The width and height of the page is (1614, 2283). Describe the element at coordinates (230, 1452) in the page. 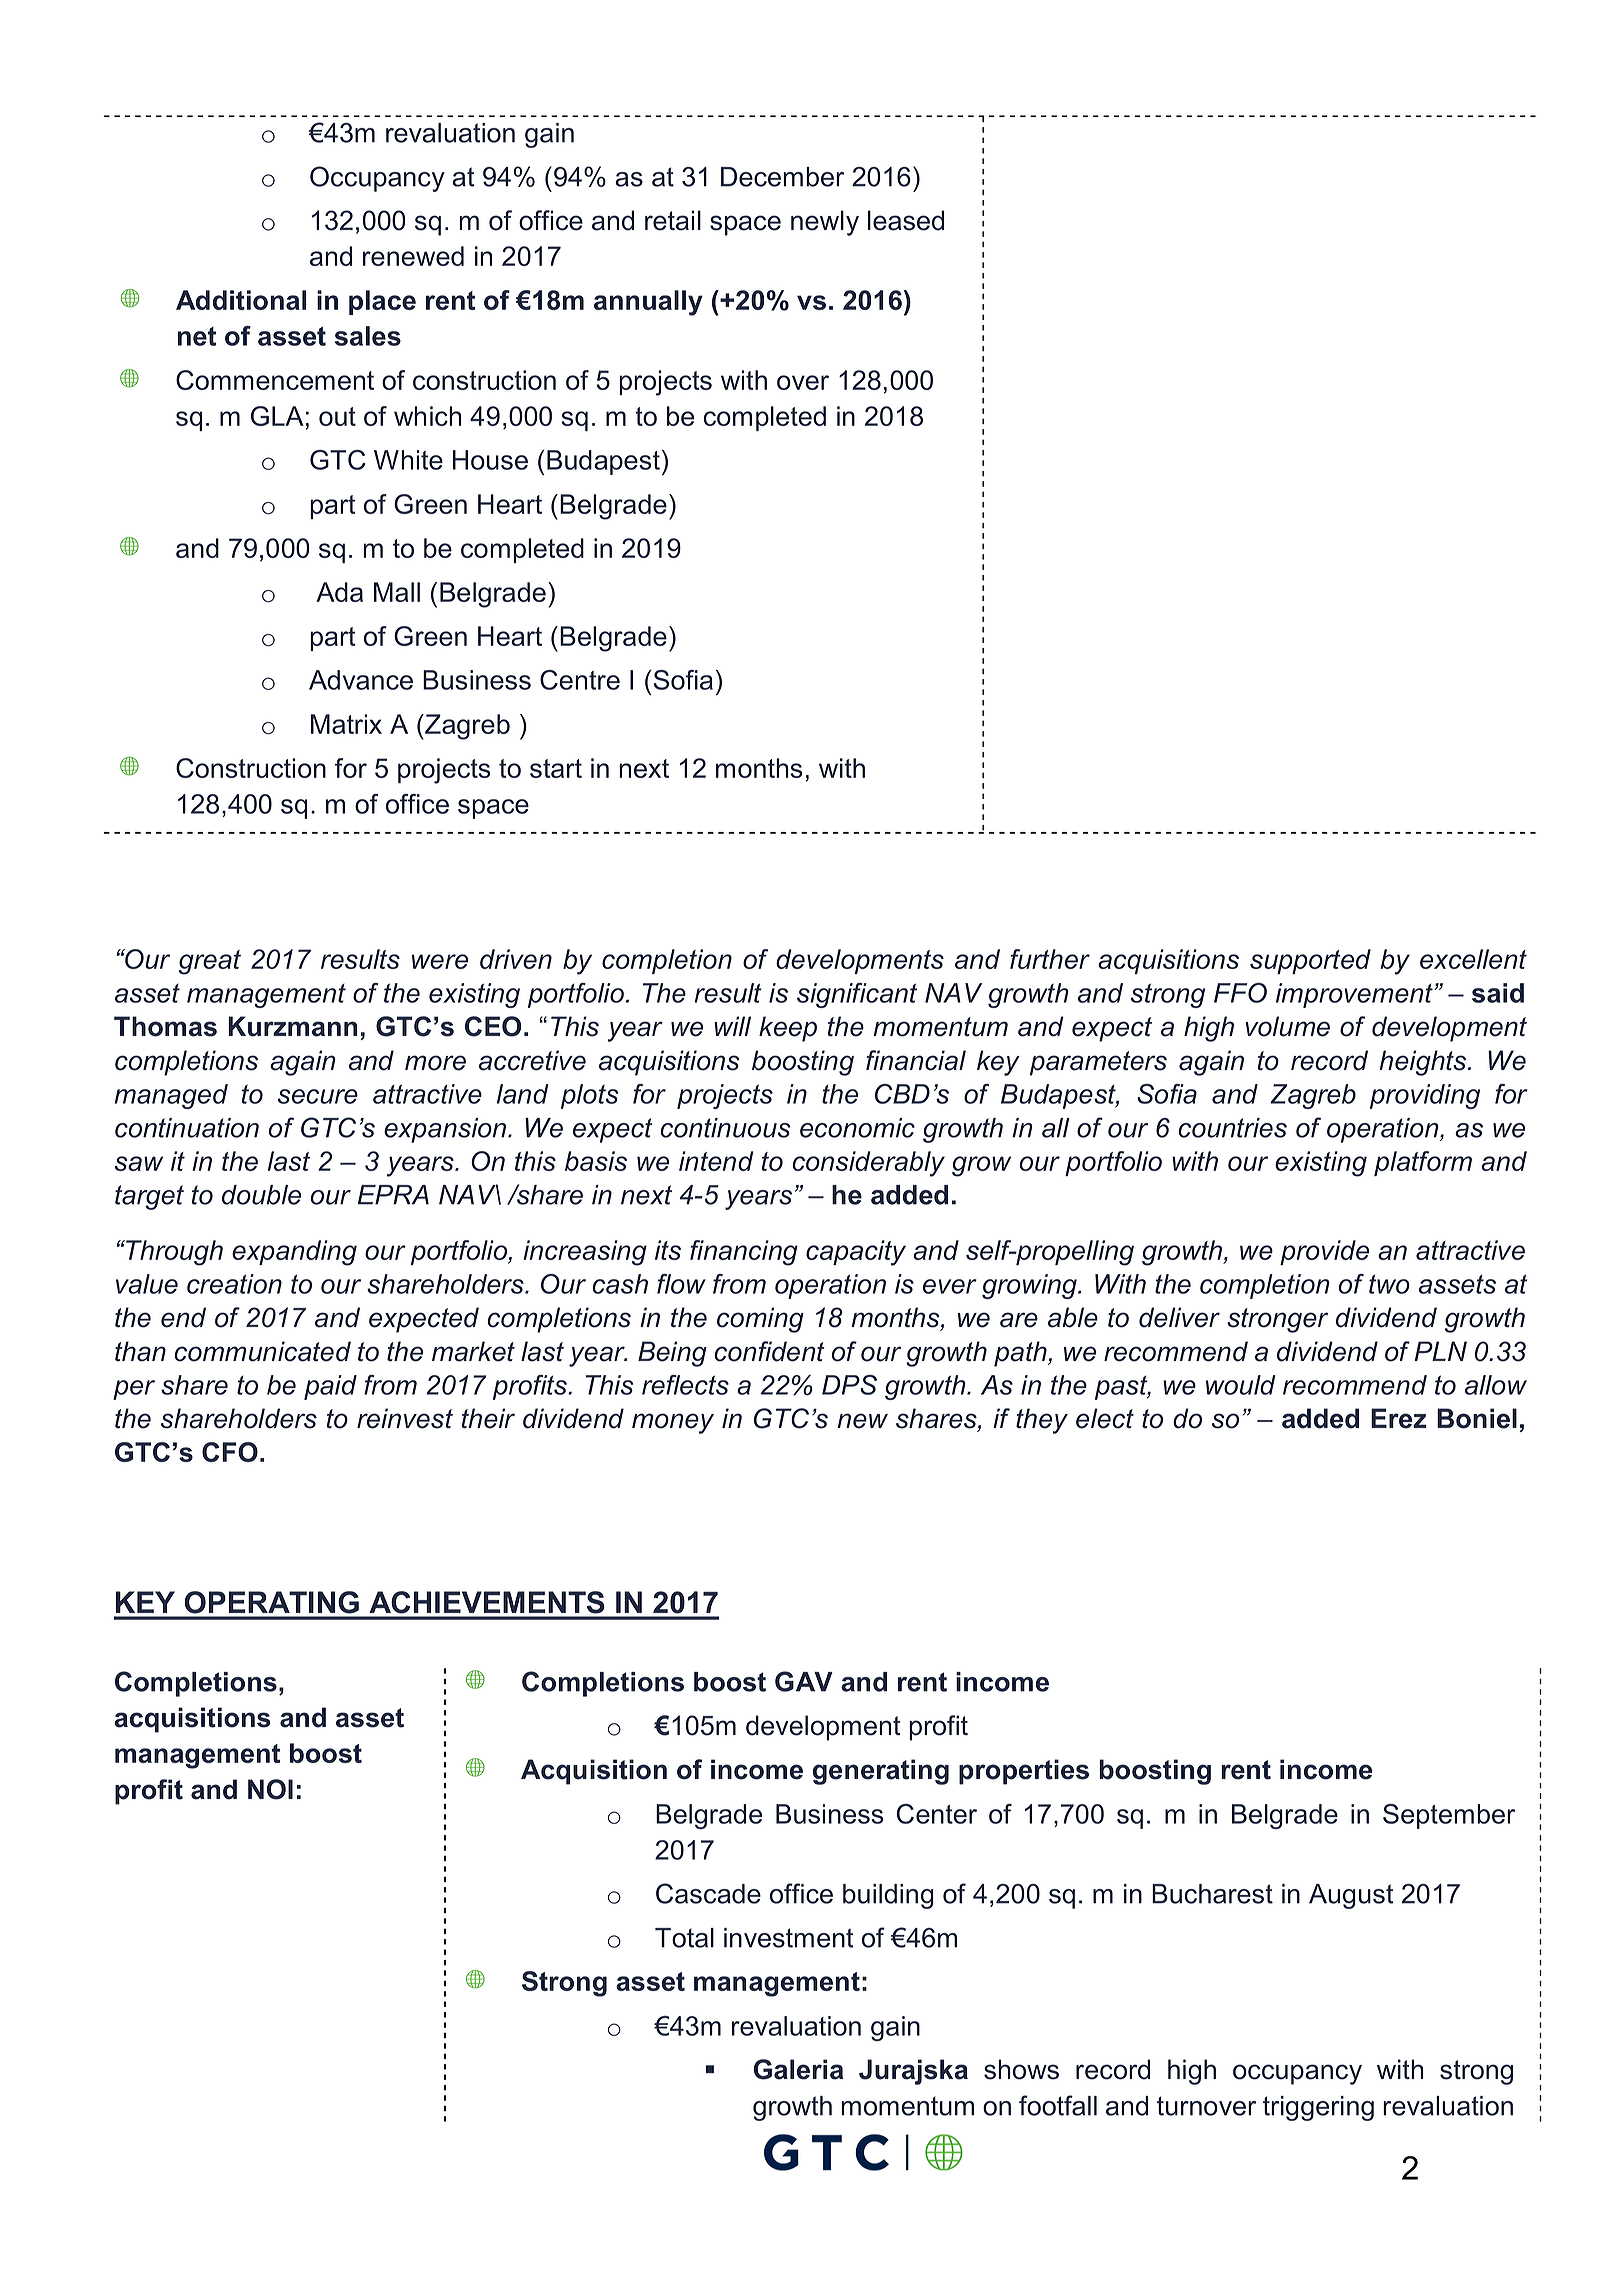

I see `CFO` at that location.
